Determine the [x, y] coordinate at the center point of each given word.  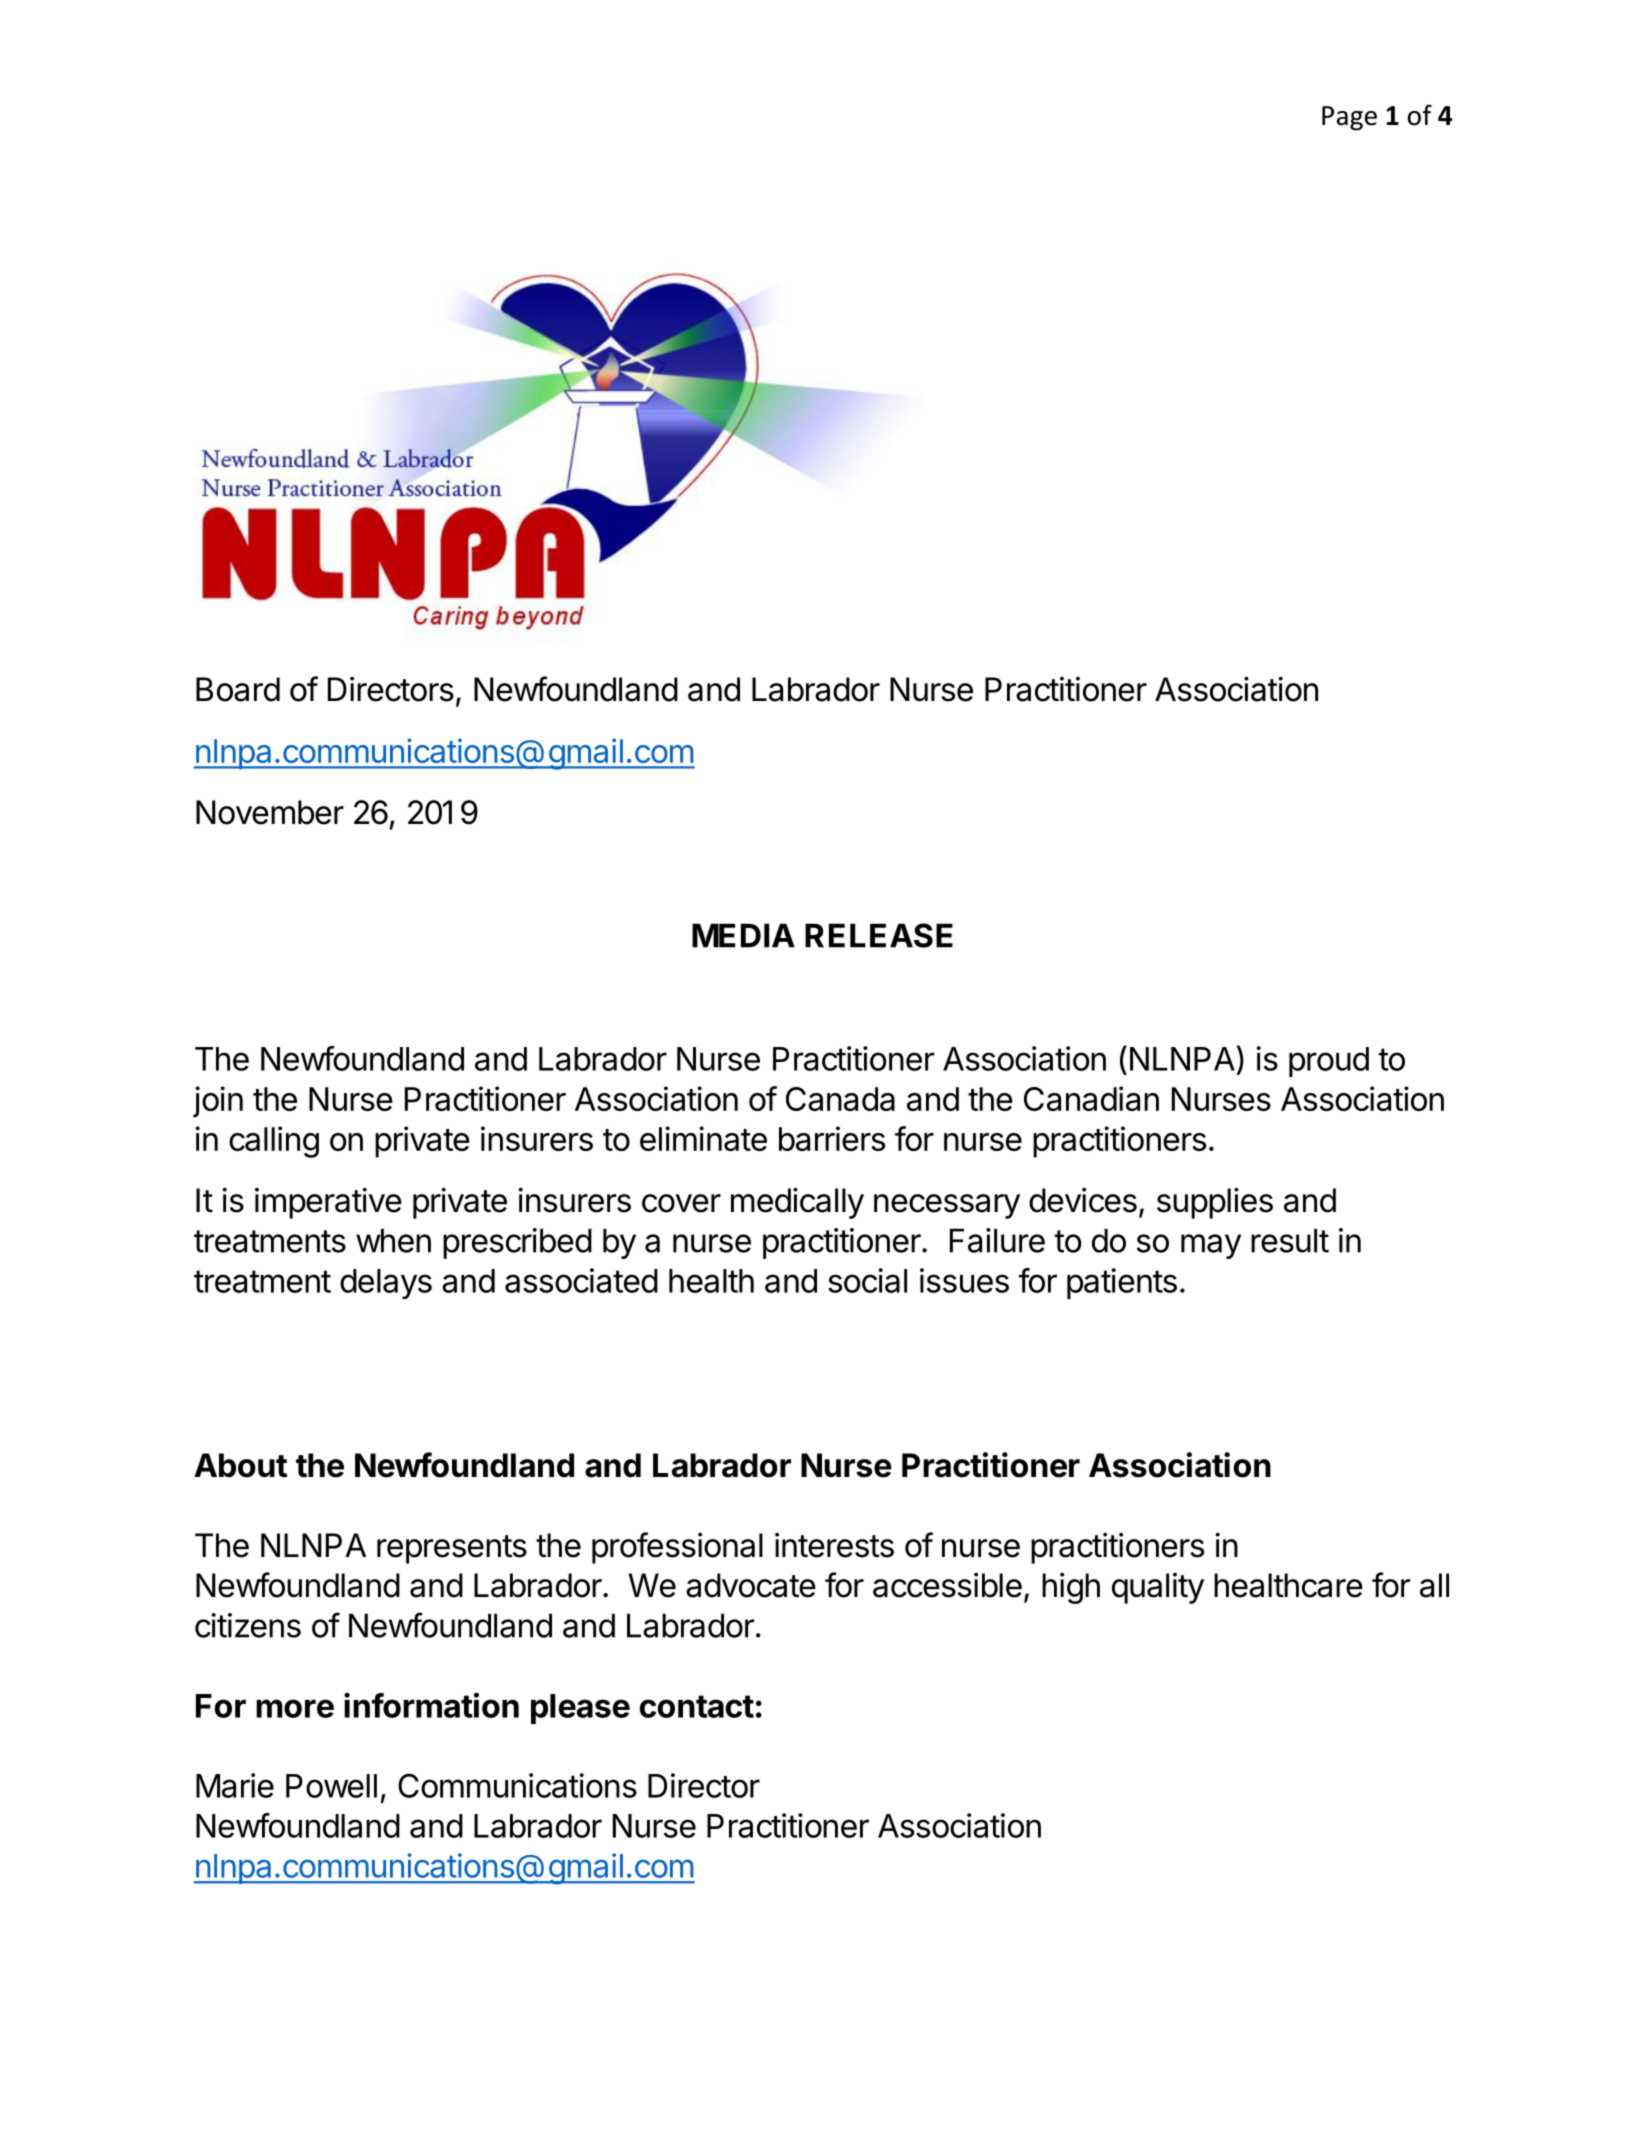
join [218, 1102]
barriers [832, 1138]
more [295, 1708]
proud [1329, 1062]
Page [1349, 118]
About [240, 1465]
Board [238, 689]
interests [834, 1545]
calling [274, 1142]
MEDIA [743, 935]
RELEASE [879, 935]
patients [1122, 1283]
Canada [840, 1099]
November [270, 812]
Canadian [1091, 1098]
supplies [1215, 1203]
